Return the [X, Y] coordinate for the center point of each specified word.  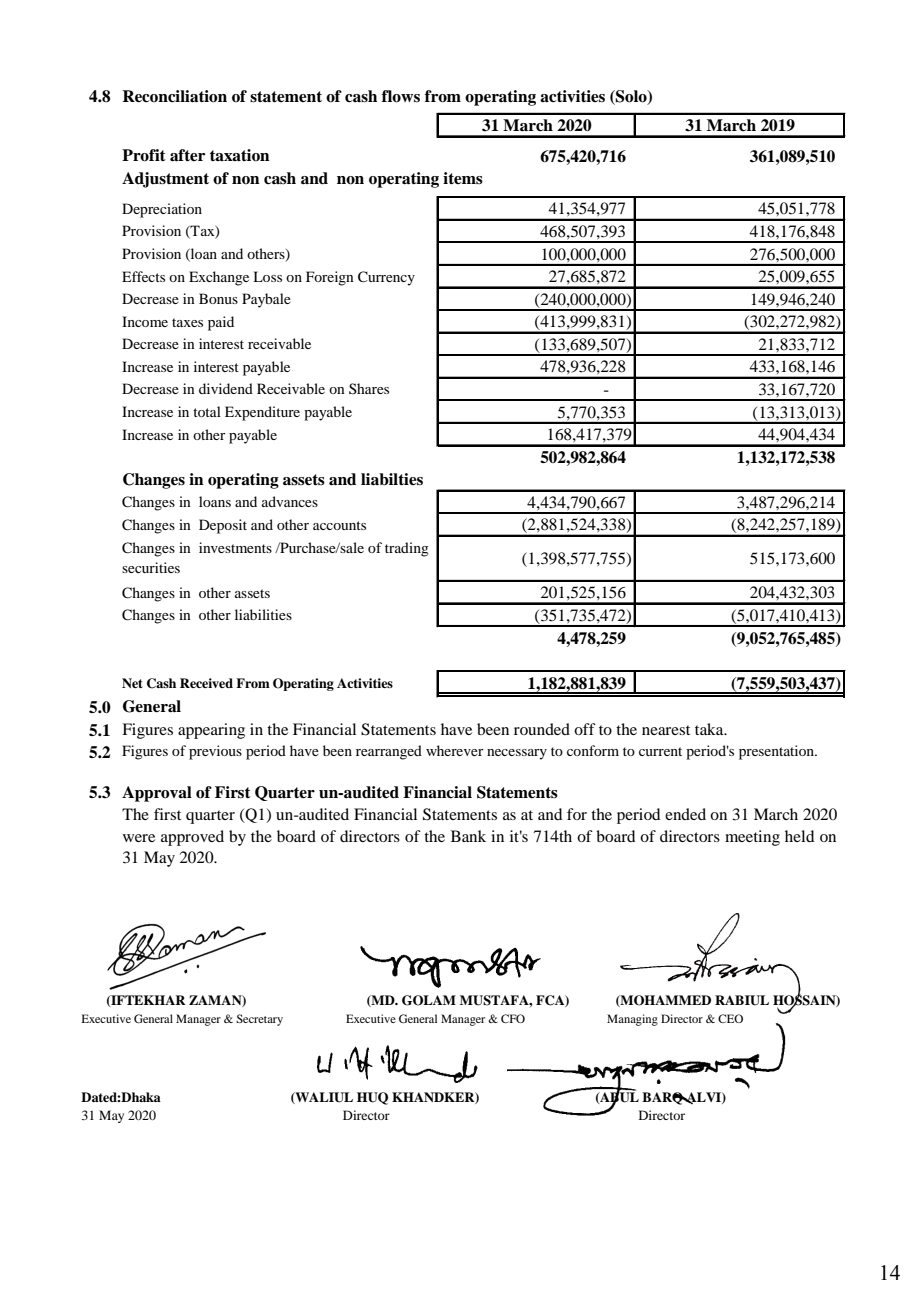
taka [710, 729]
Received [206, 683]
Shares [369, 388]
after [187, 155]
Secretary [259, 1020]
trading [407, 549]
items [463, 178]
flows [401, 96]
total [207, 411]
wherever [455, 750]
